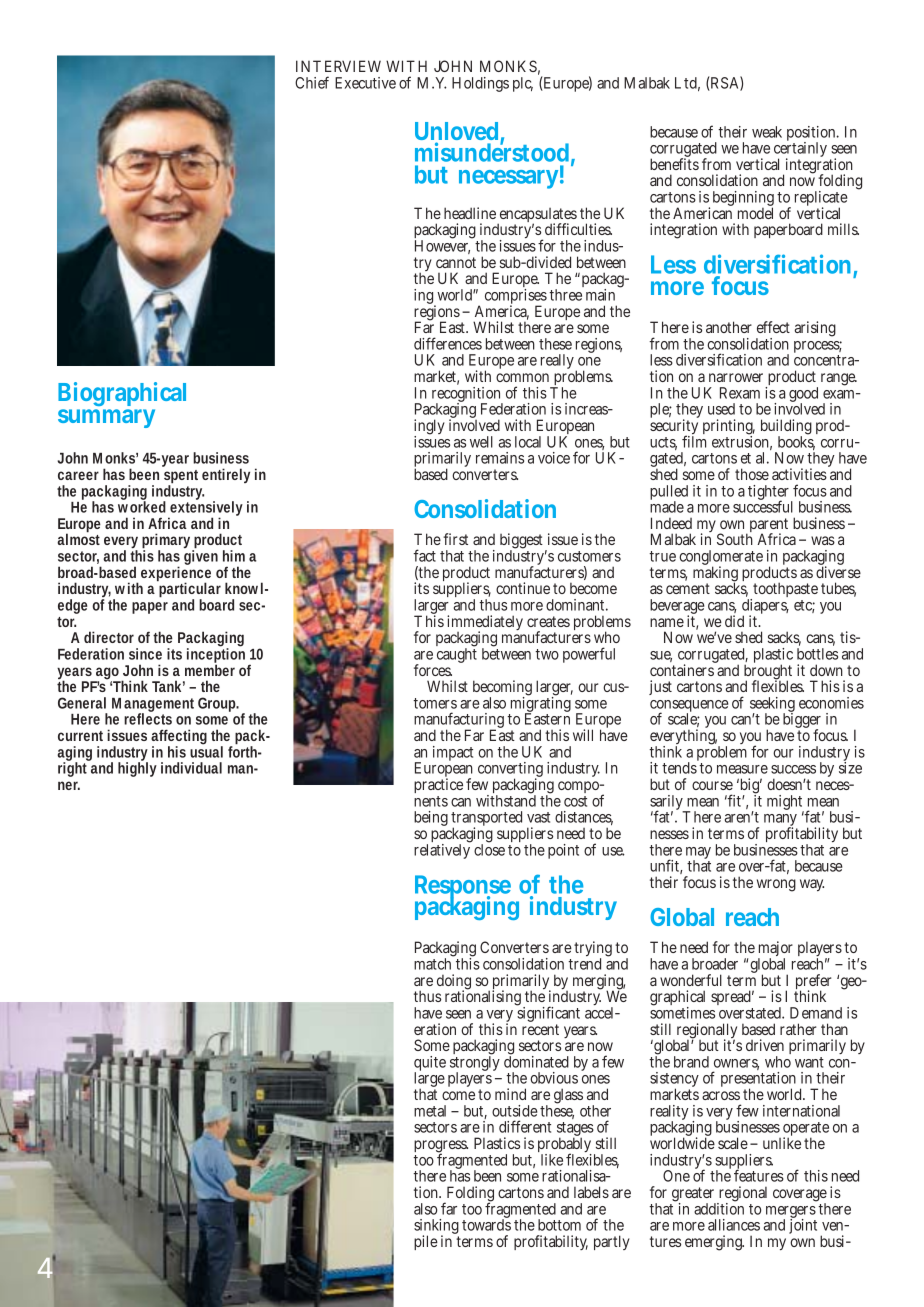 This image has width=924, height=1307. I want to click on Chief, so click(312, 82).
